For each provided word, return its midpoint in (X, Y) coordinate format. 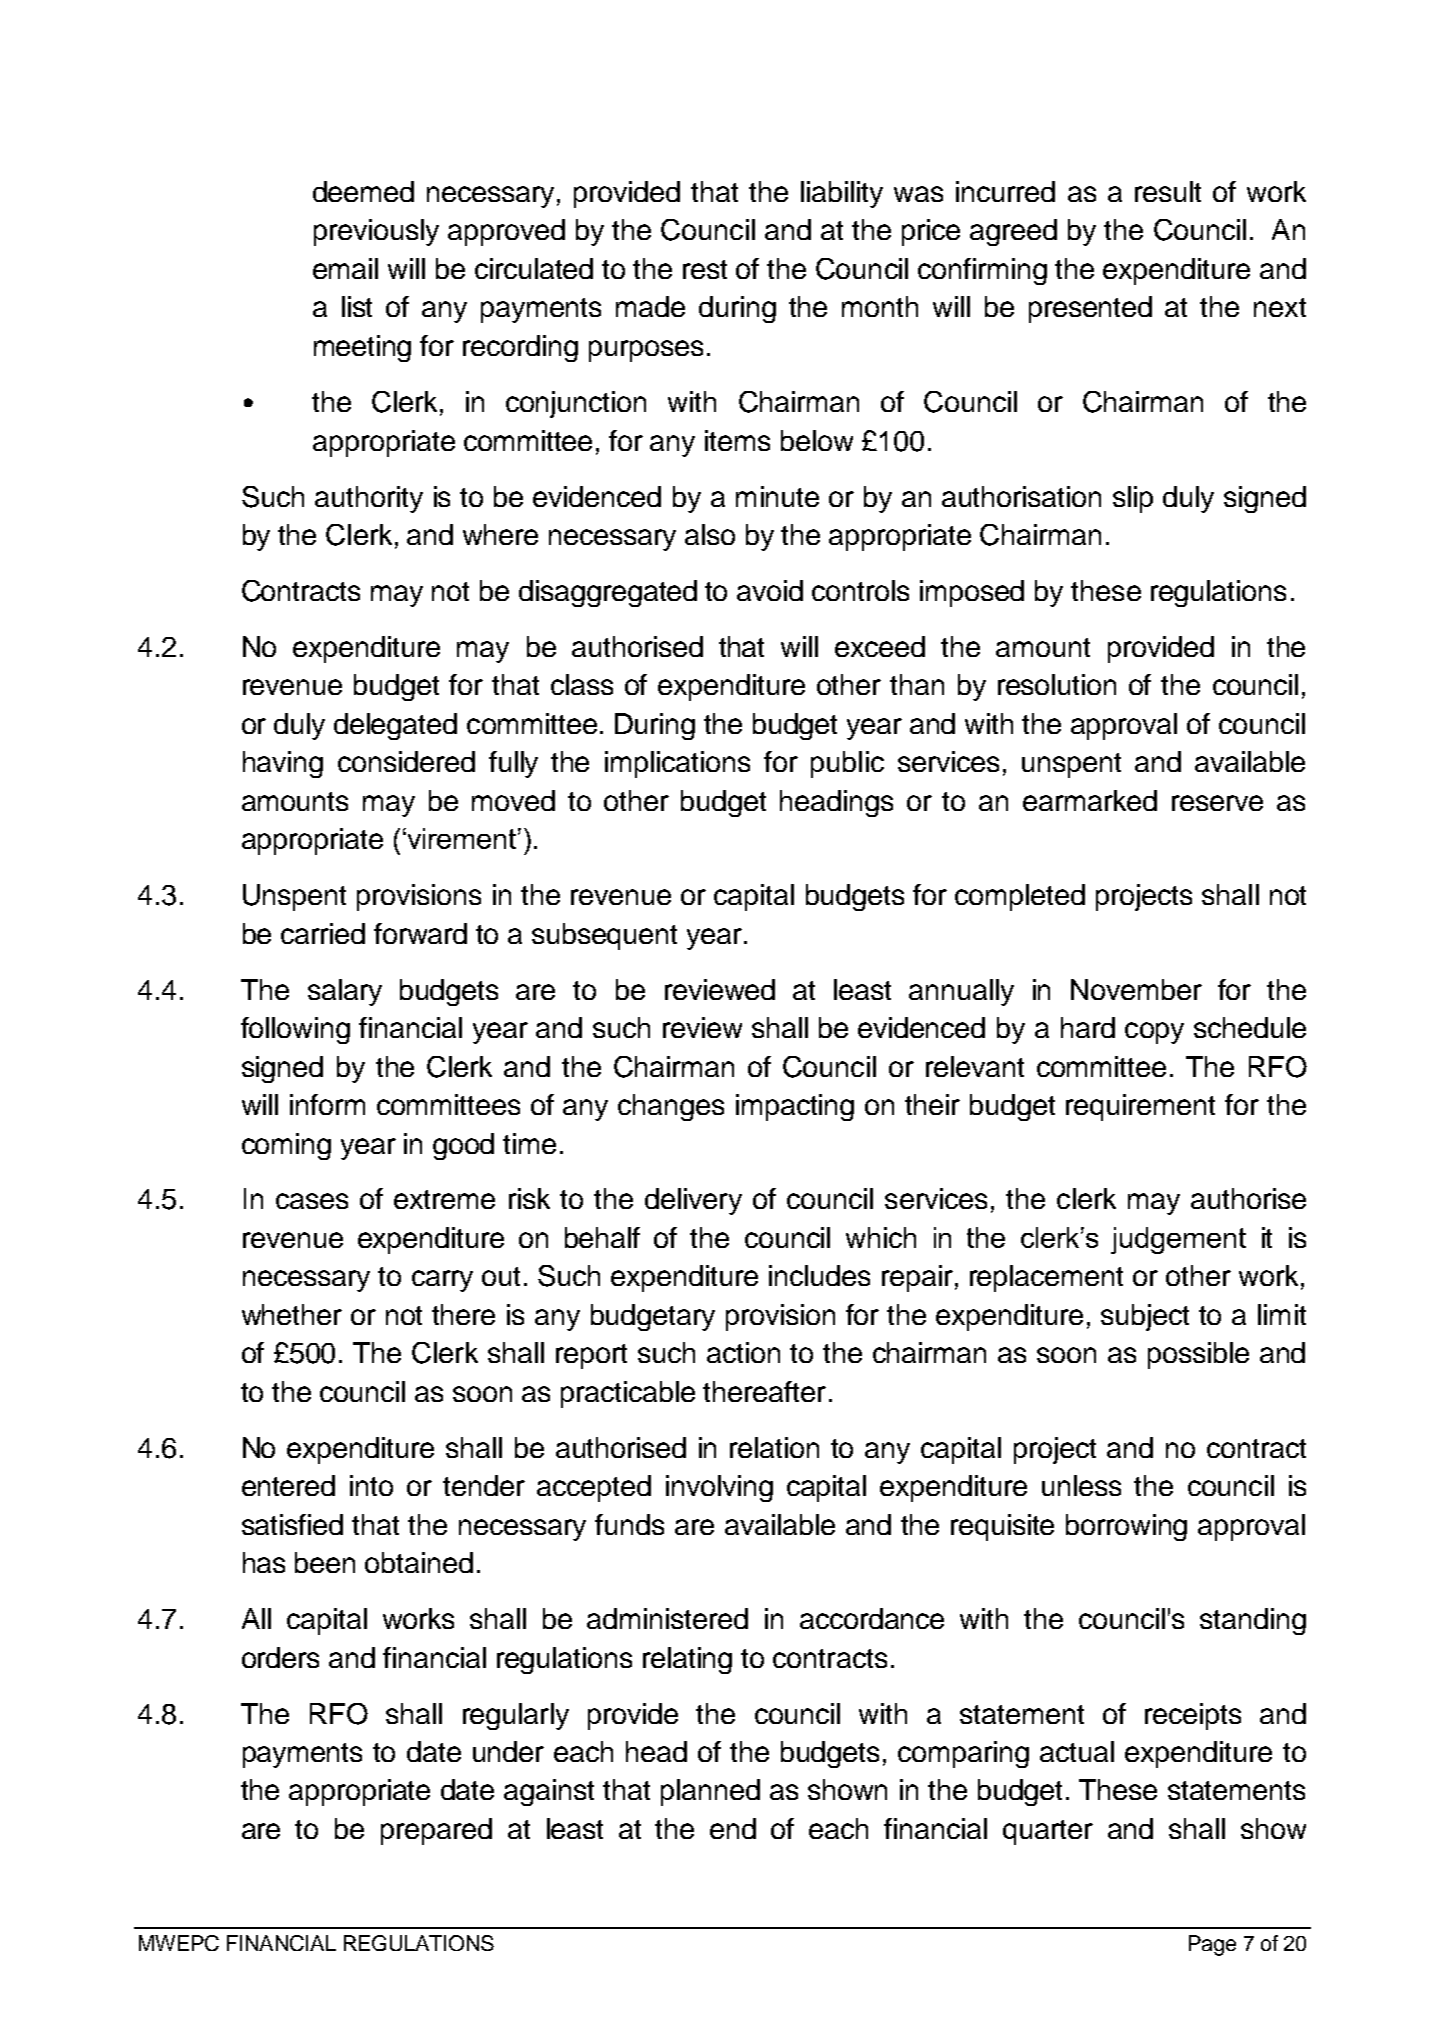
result (1168, 191)
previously (376, 232)
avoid (770, 590)
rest (705, 269)
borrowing (1126, 1527)
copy (1154, 1033)
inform (327, 1104)
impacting (795, 1107)
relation (774, 1447)
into (371, 1485)
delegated (395, 726)
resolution (1057, 684)
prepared (436, 1831)
